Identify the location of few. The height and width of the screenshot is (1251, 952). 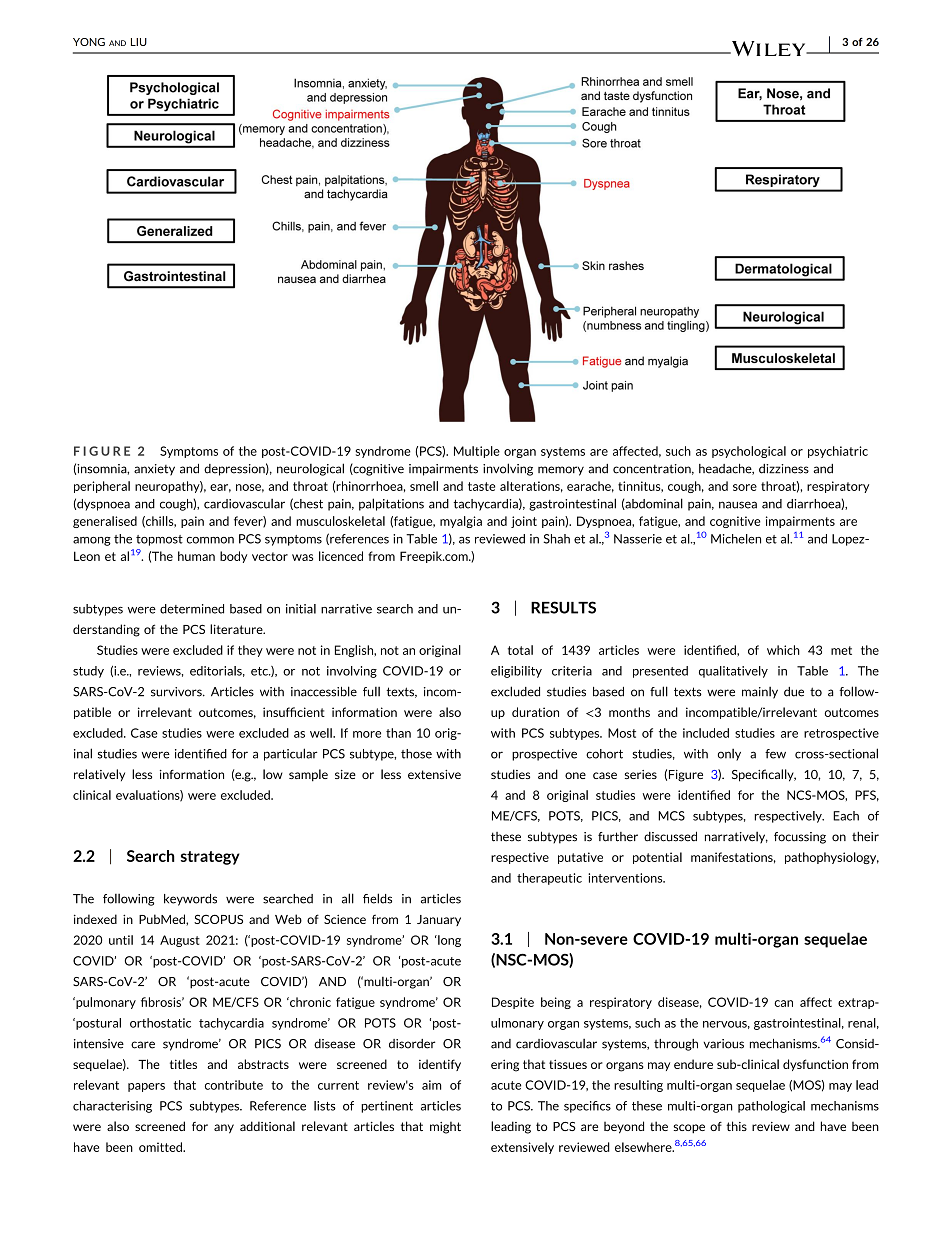
(775, 754).
